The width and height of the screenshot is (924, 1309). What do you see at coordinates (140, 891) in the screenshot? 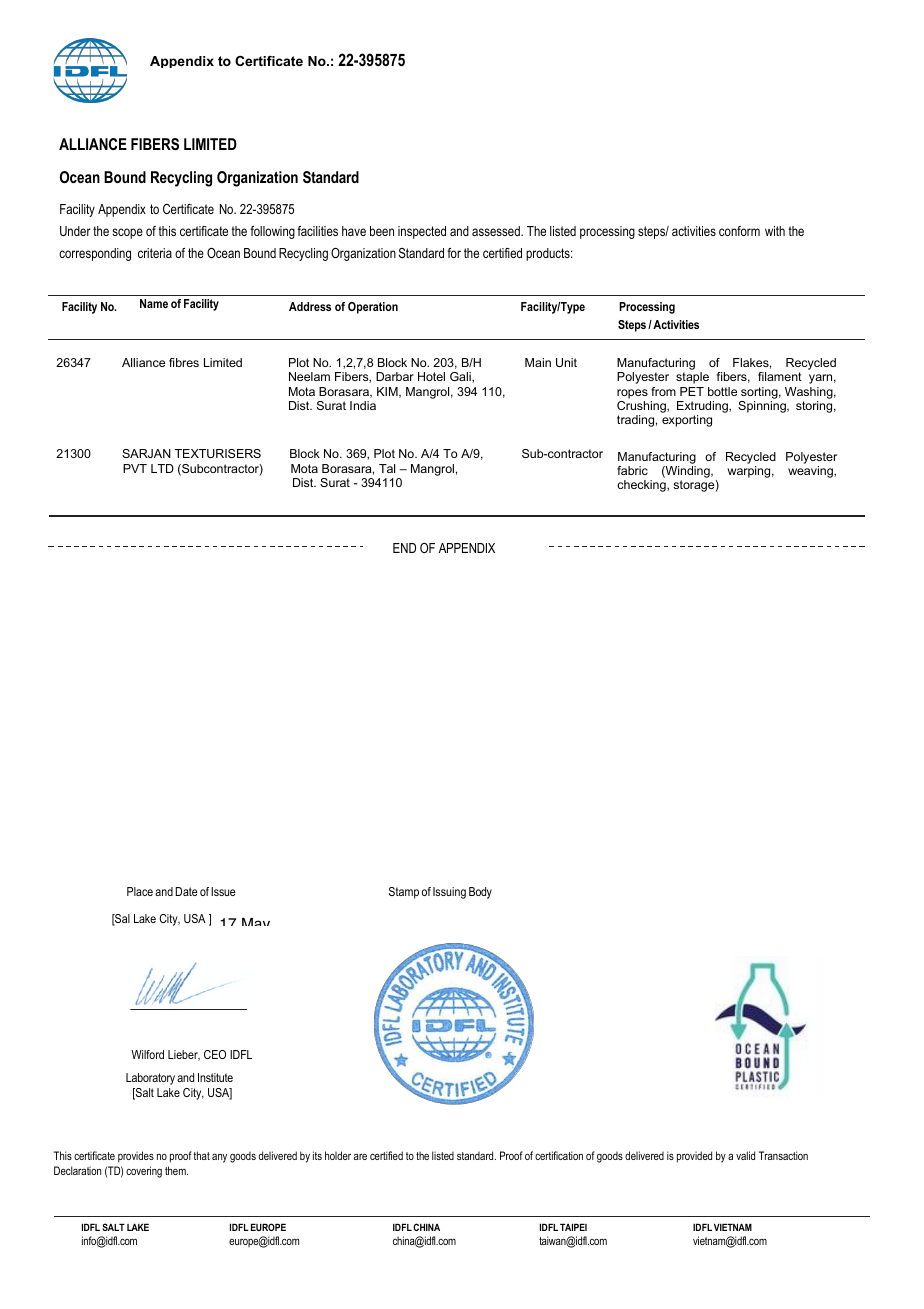
I see `Place` at bounding box center [140, 891].
